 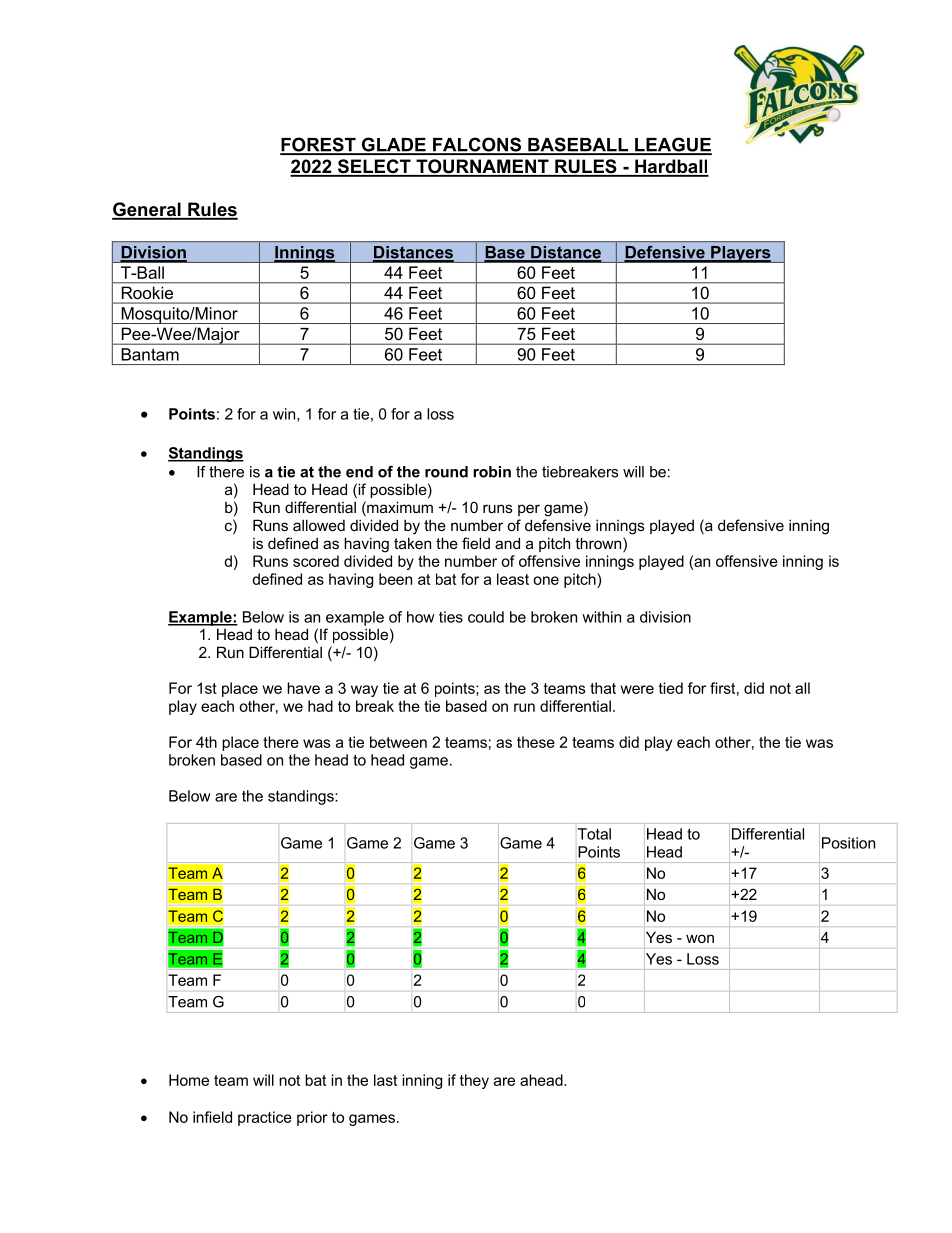 I want to click on FOREST, so click(x=319, y=145).
